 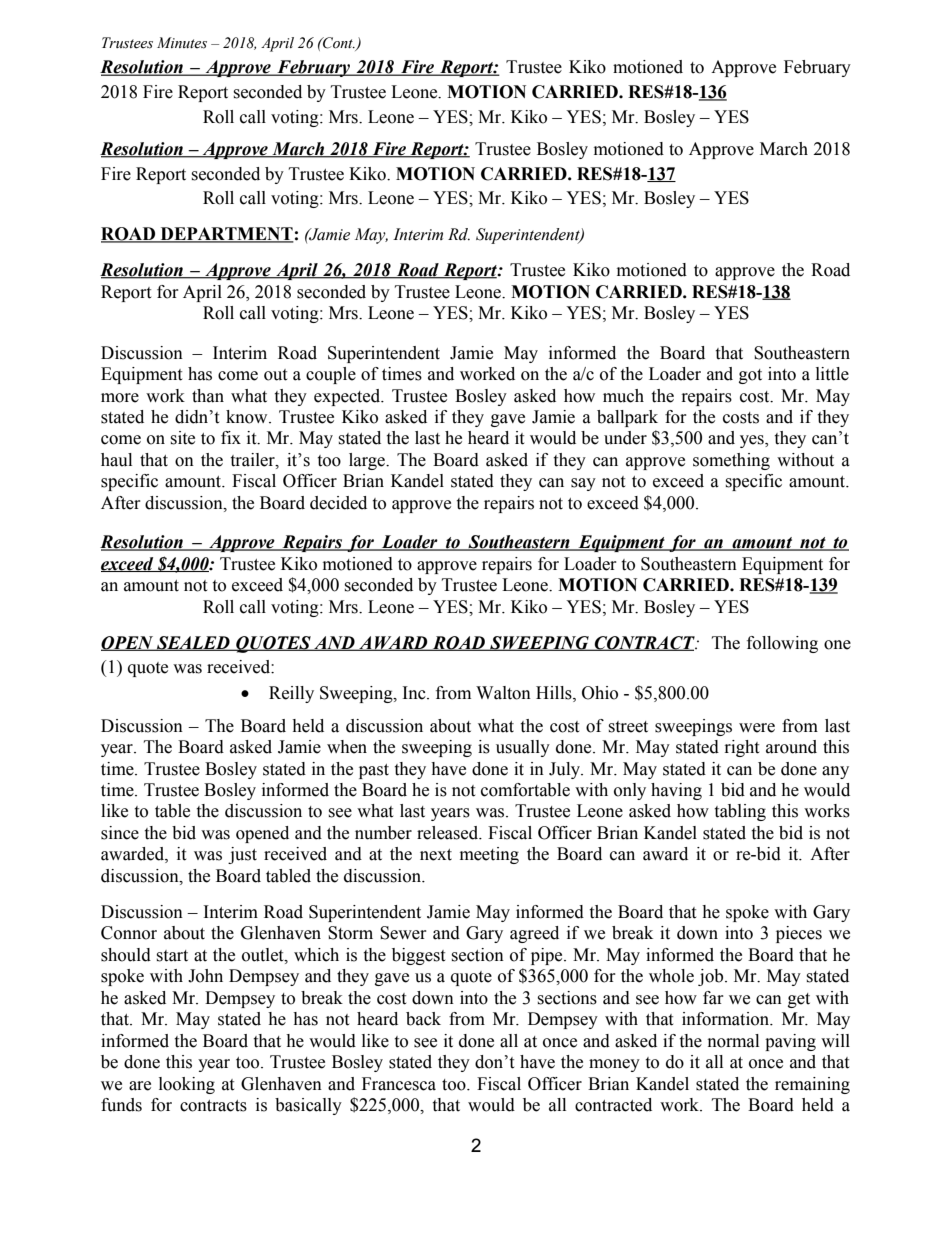 What do you see at coordinates (226, 235) in the image?
I see `DEPARTMENT` at bounding box center [226, 235].
